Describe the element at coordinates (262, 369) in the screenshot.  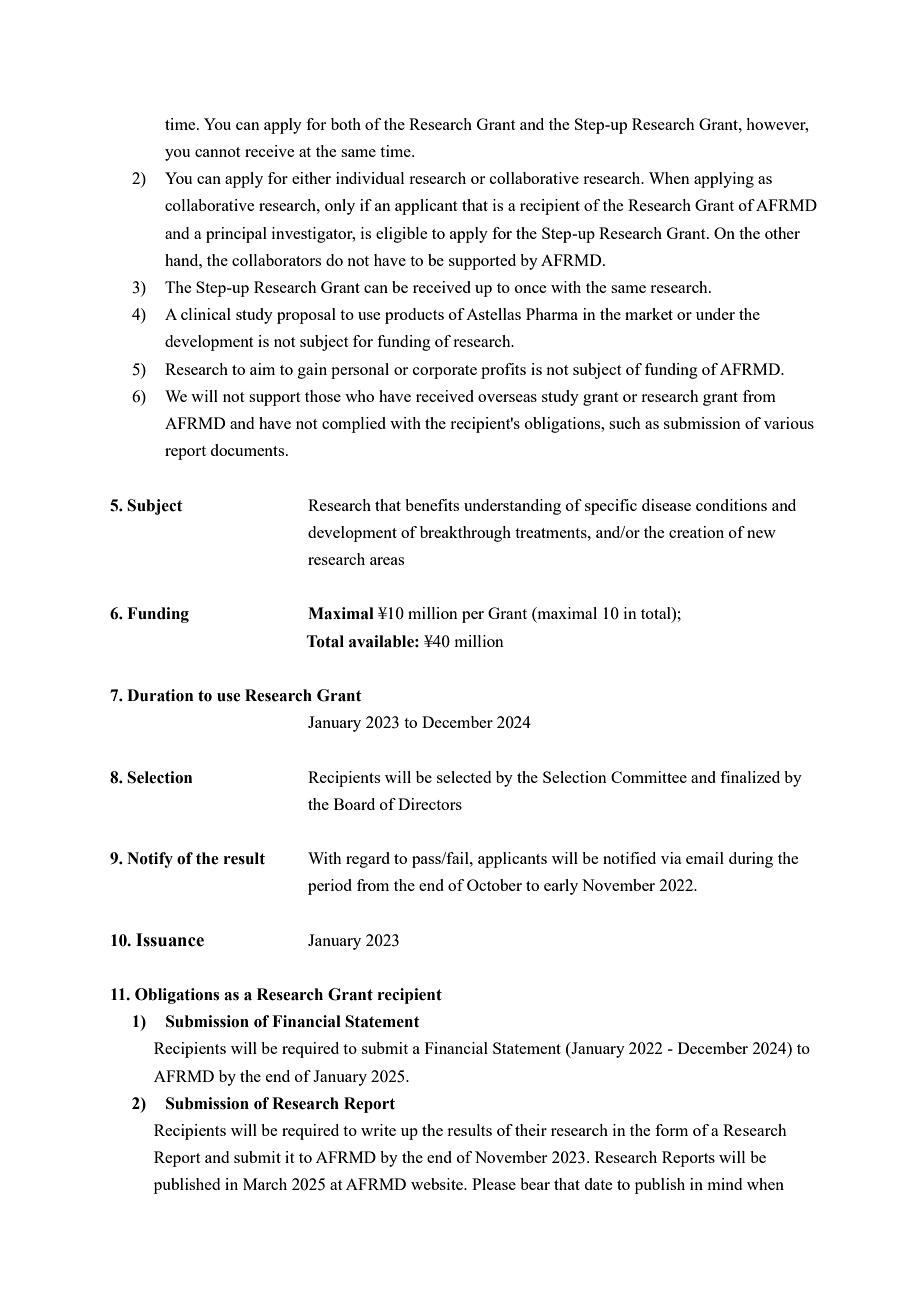
I see `aim` at that location.
